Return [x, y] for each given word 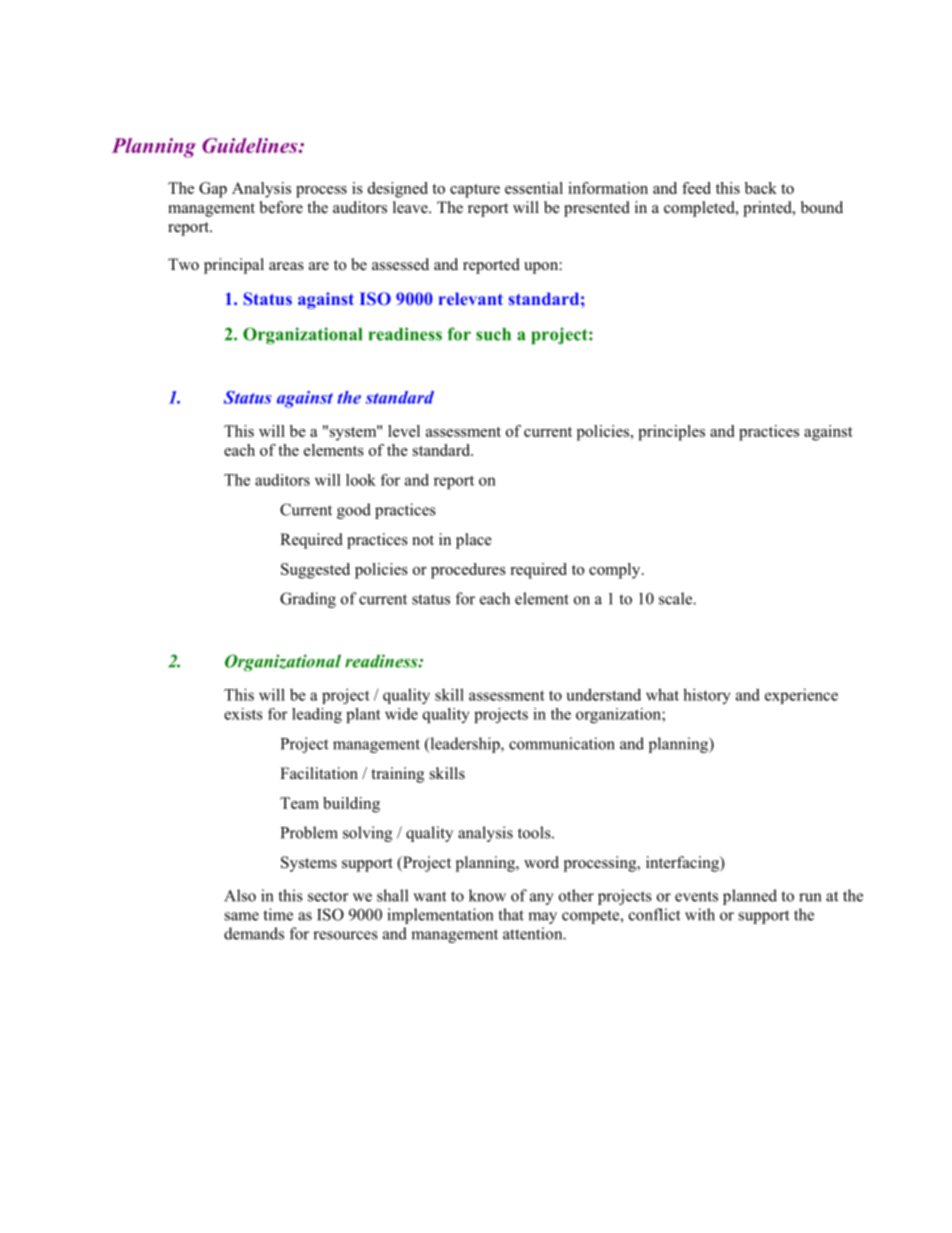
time [278, 914]
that [511, 914]
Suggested [315, 571]
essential [534, 188]
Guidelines [251, 145]
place [474, 541]
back [761, 188]
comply [616, 571]
